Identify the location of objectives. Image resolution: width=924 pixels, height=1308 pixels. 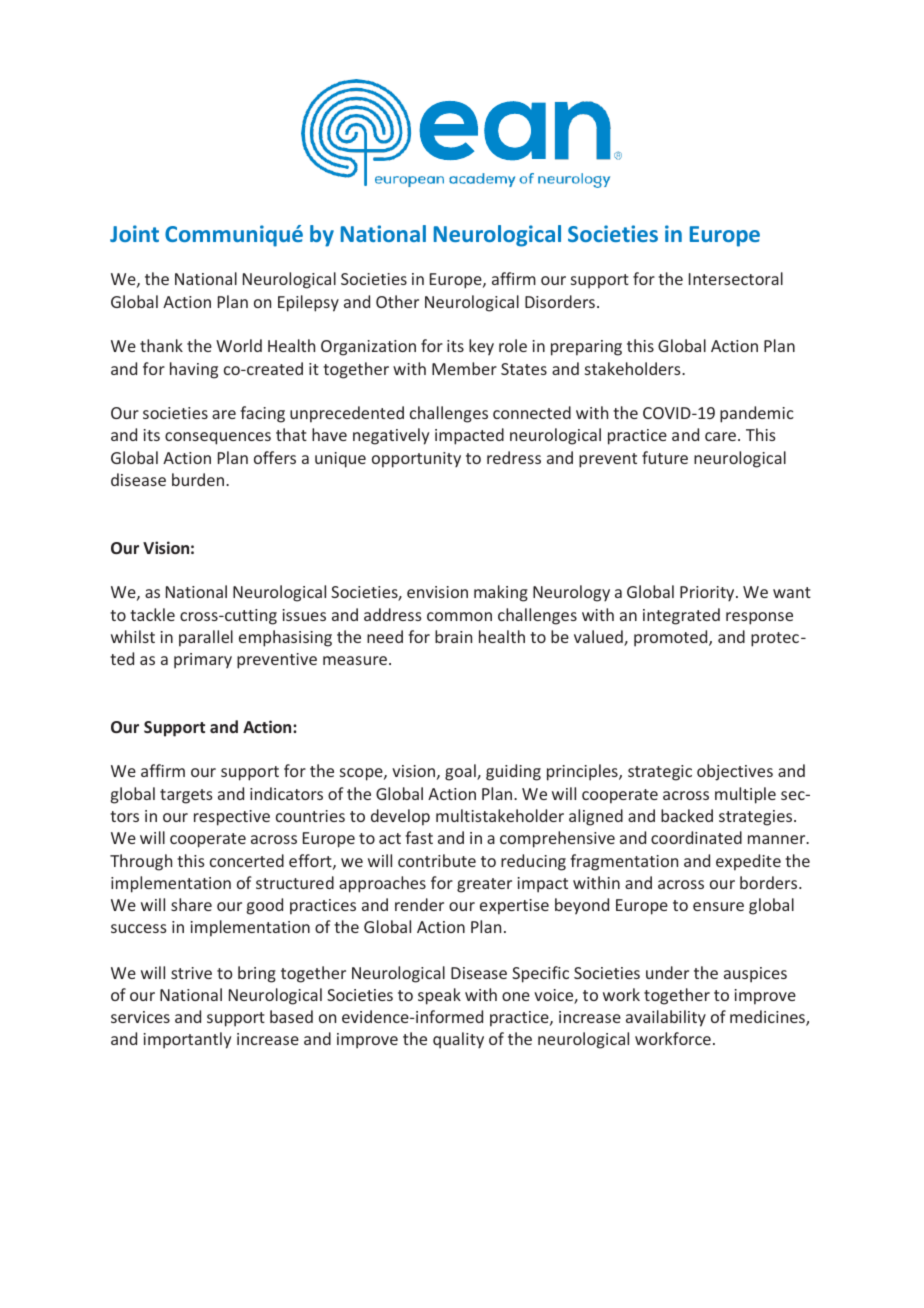
(735, 772).
